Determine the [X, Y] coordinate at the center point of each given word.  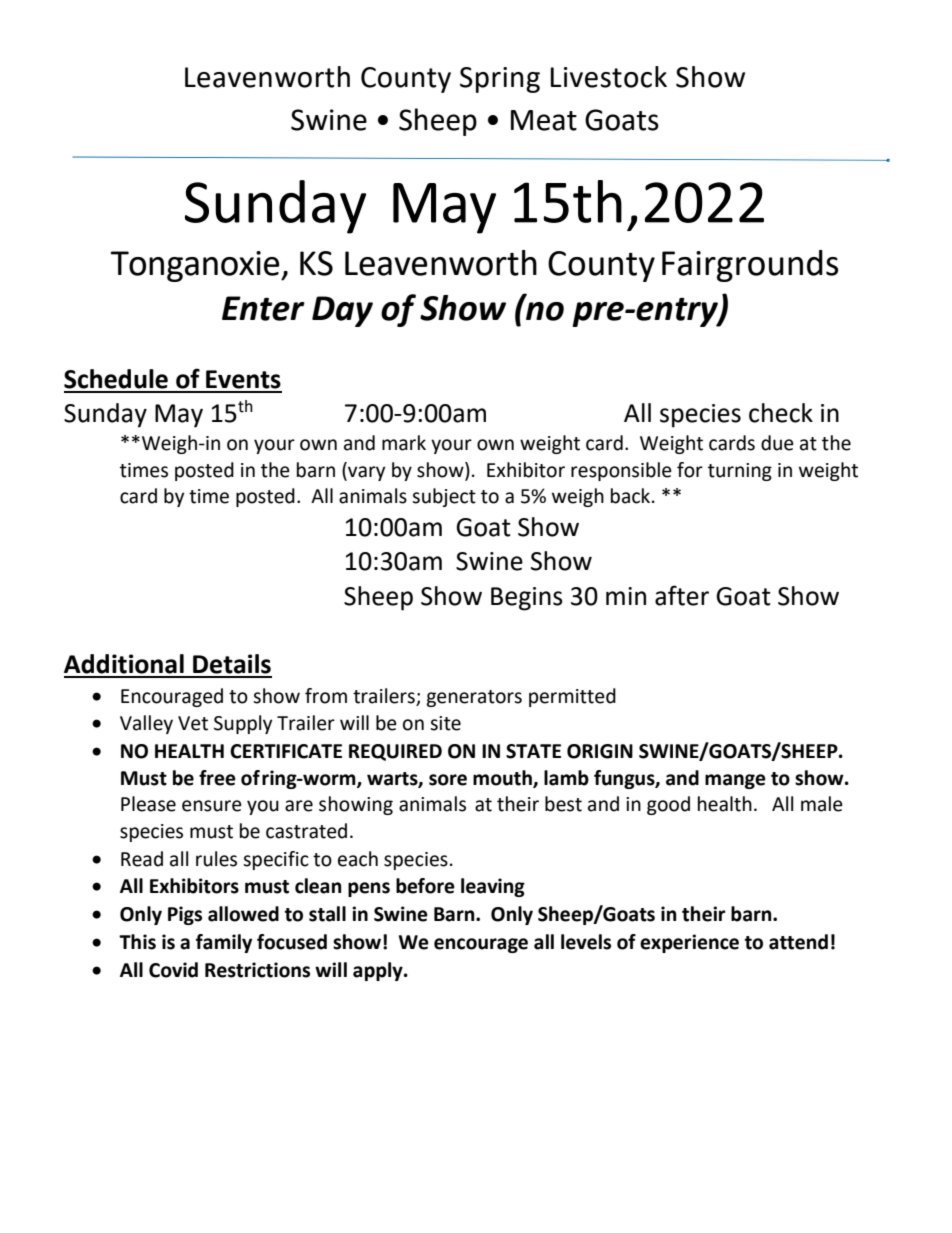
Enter [263, 308]
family [224, 943]
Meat [544, 120]
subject [444, 497]
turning [740, 472]
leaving [493, 887]
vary [365, 473]
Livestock [609, 77]
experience [689, 943]
